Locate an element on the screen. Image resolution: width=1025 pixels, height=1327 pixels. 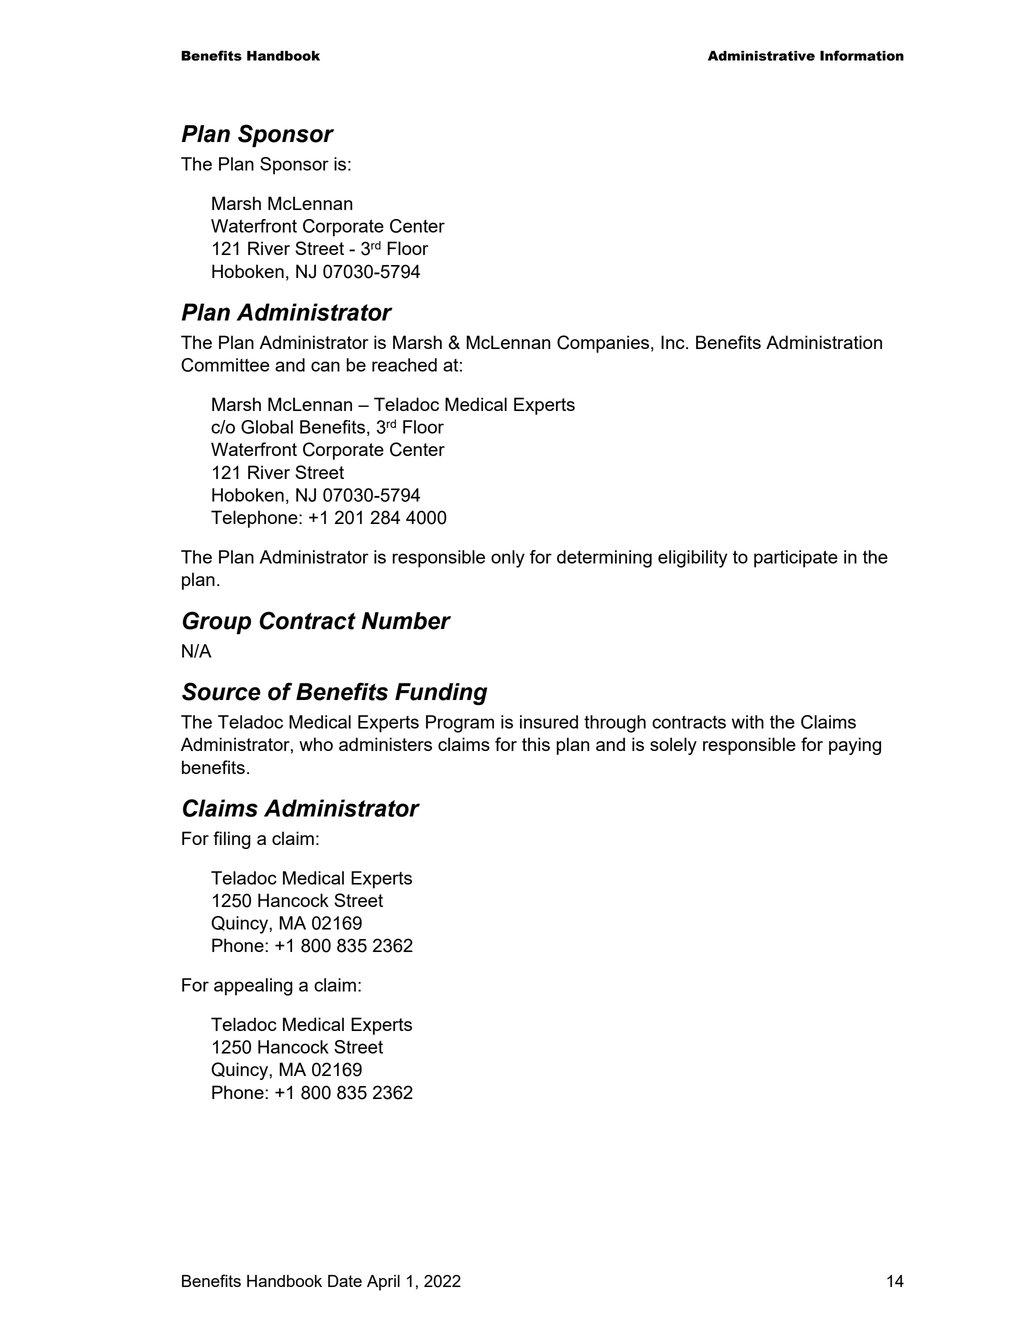
filing is located at coordinates (232, 840).
